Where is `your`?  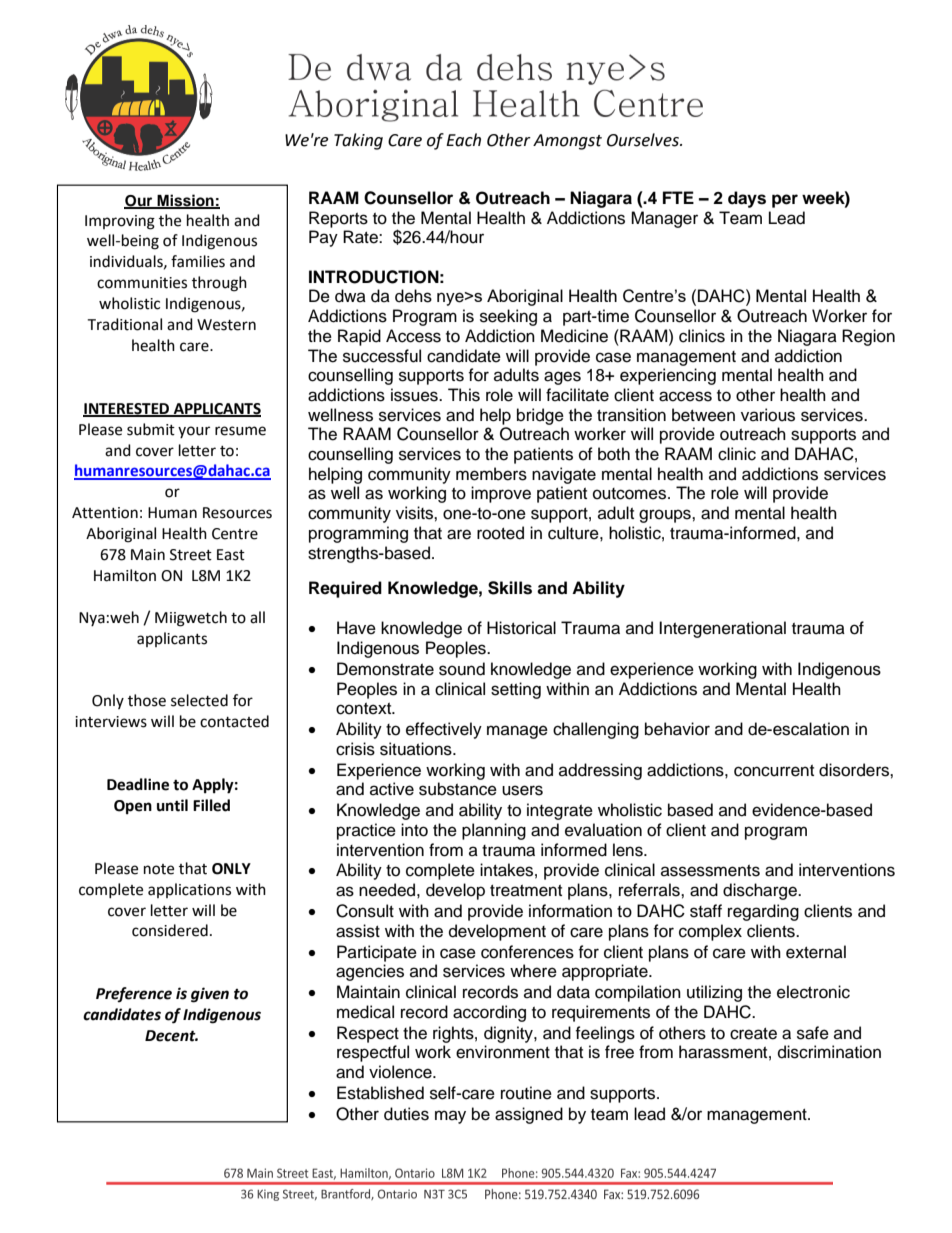
your is located at coordinates (194, 432).
